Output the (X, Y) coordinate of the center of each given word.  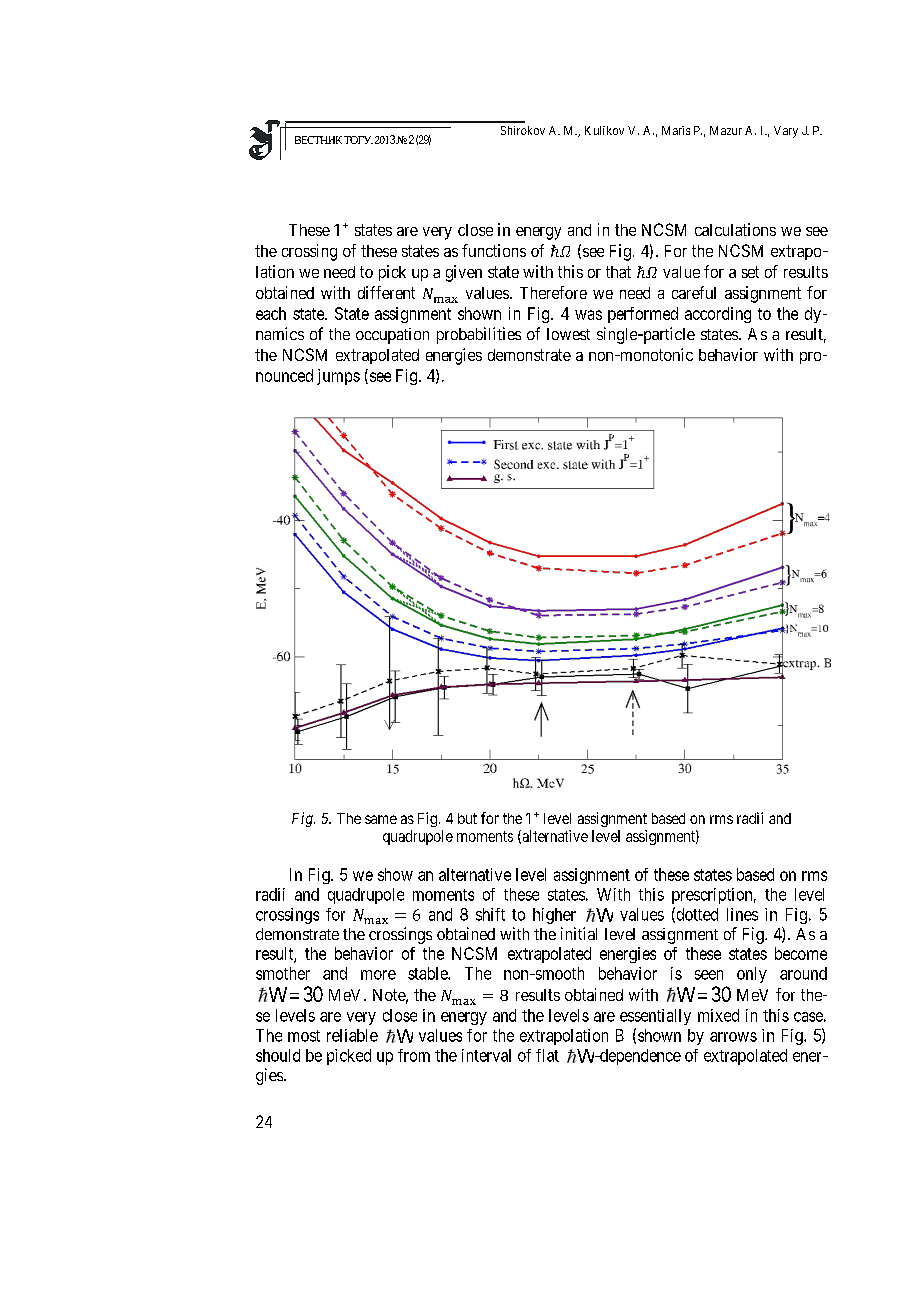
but (467, 818)
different (386, 292)
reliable (352, 1035)
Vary (786, 132)
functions (494, 250)
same (381, 819)
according (718, 315)
